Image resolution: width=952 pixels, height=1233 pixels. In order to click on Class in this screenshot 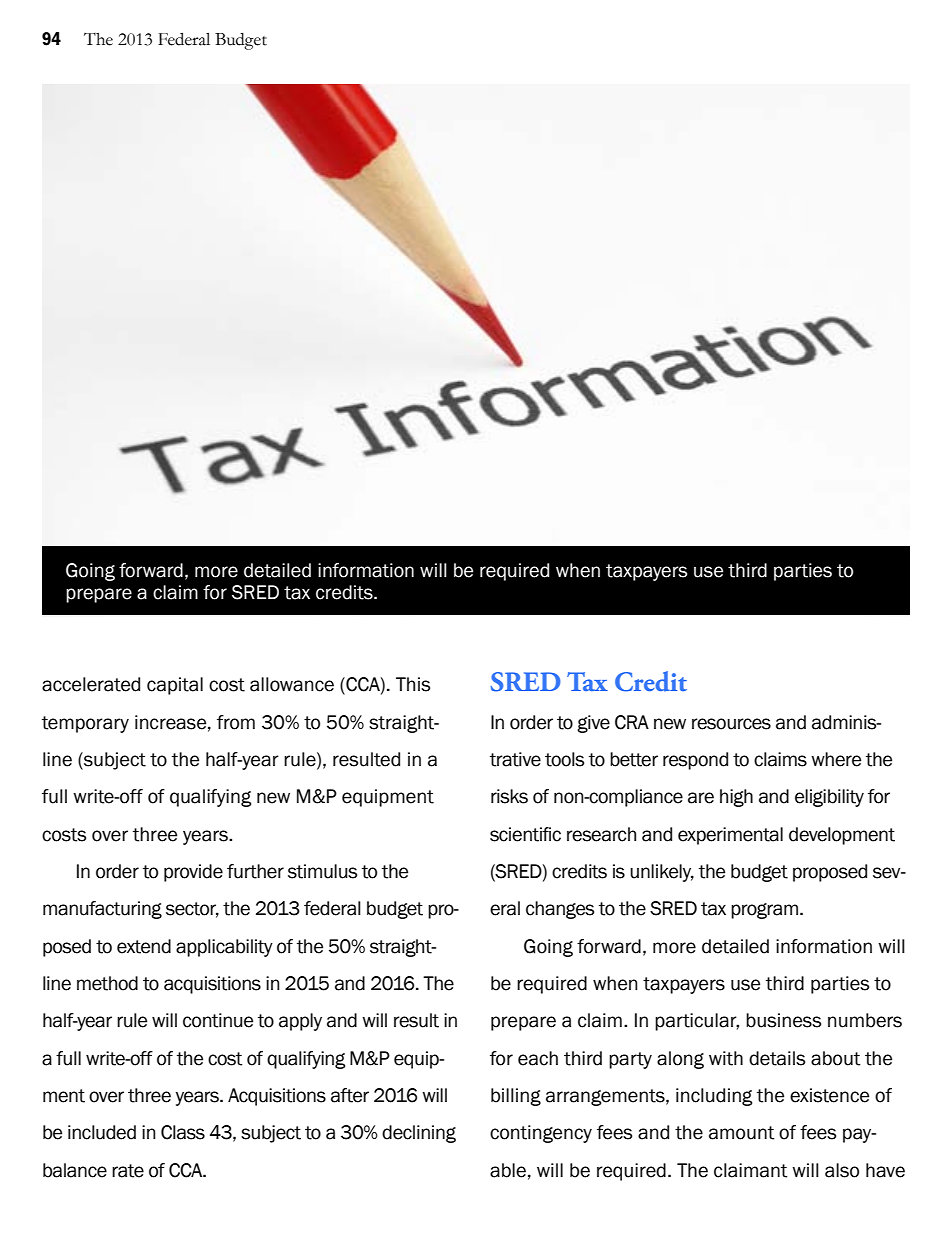, I will do `click(183, 1132)`.
